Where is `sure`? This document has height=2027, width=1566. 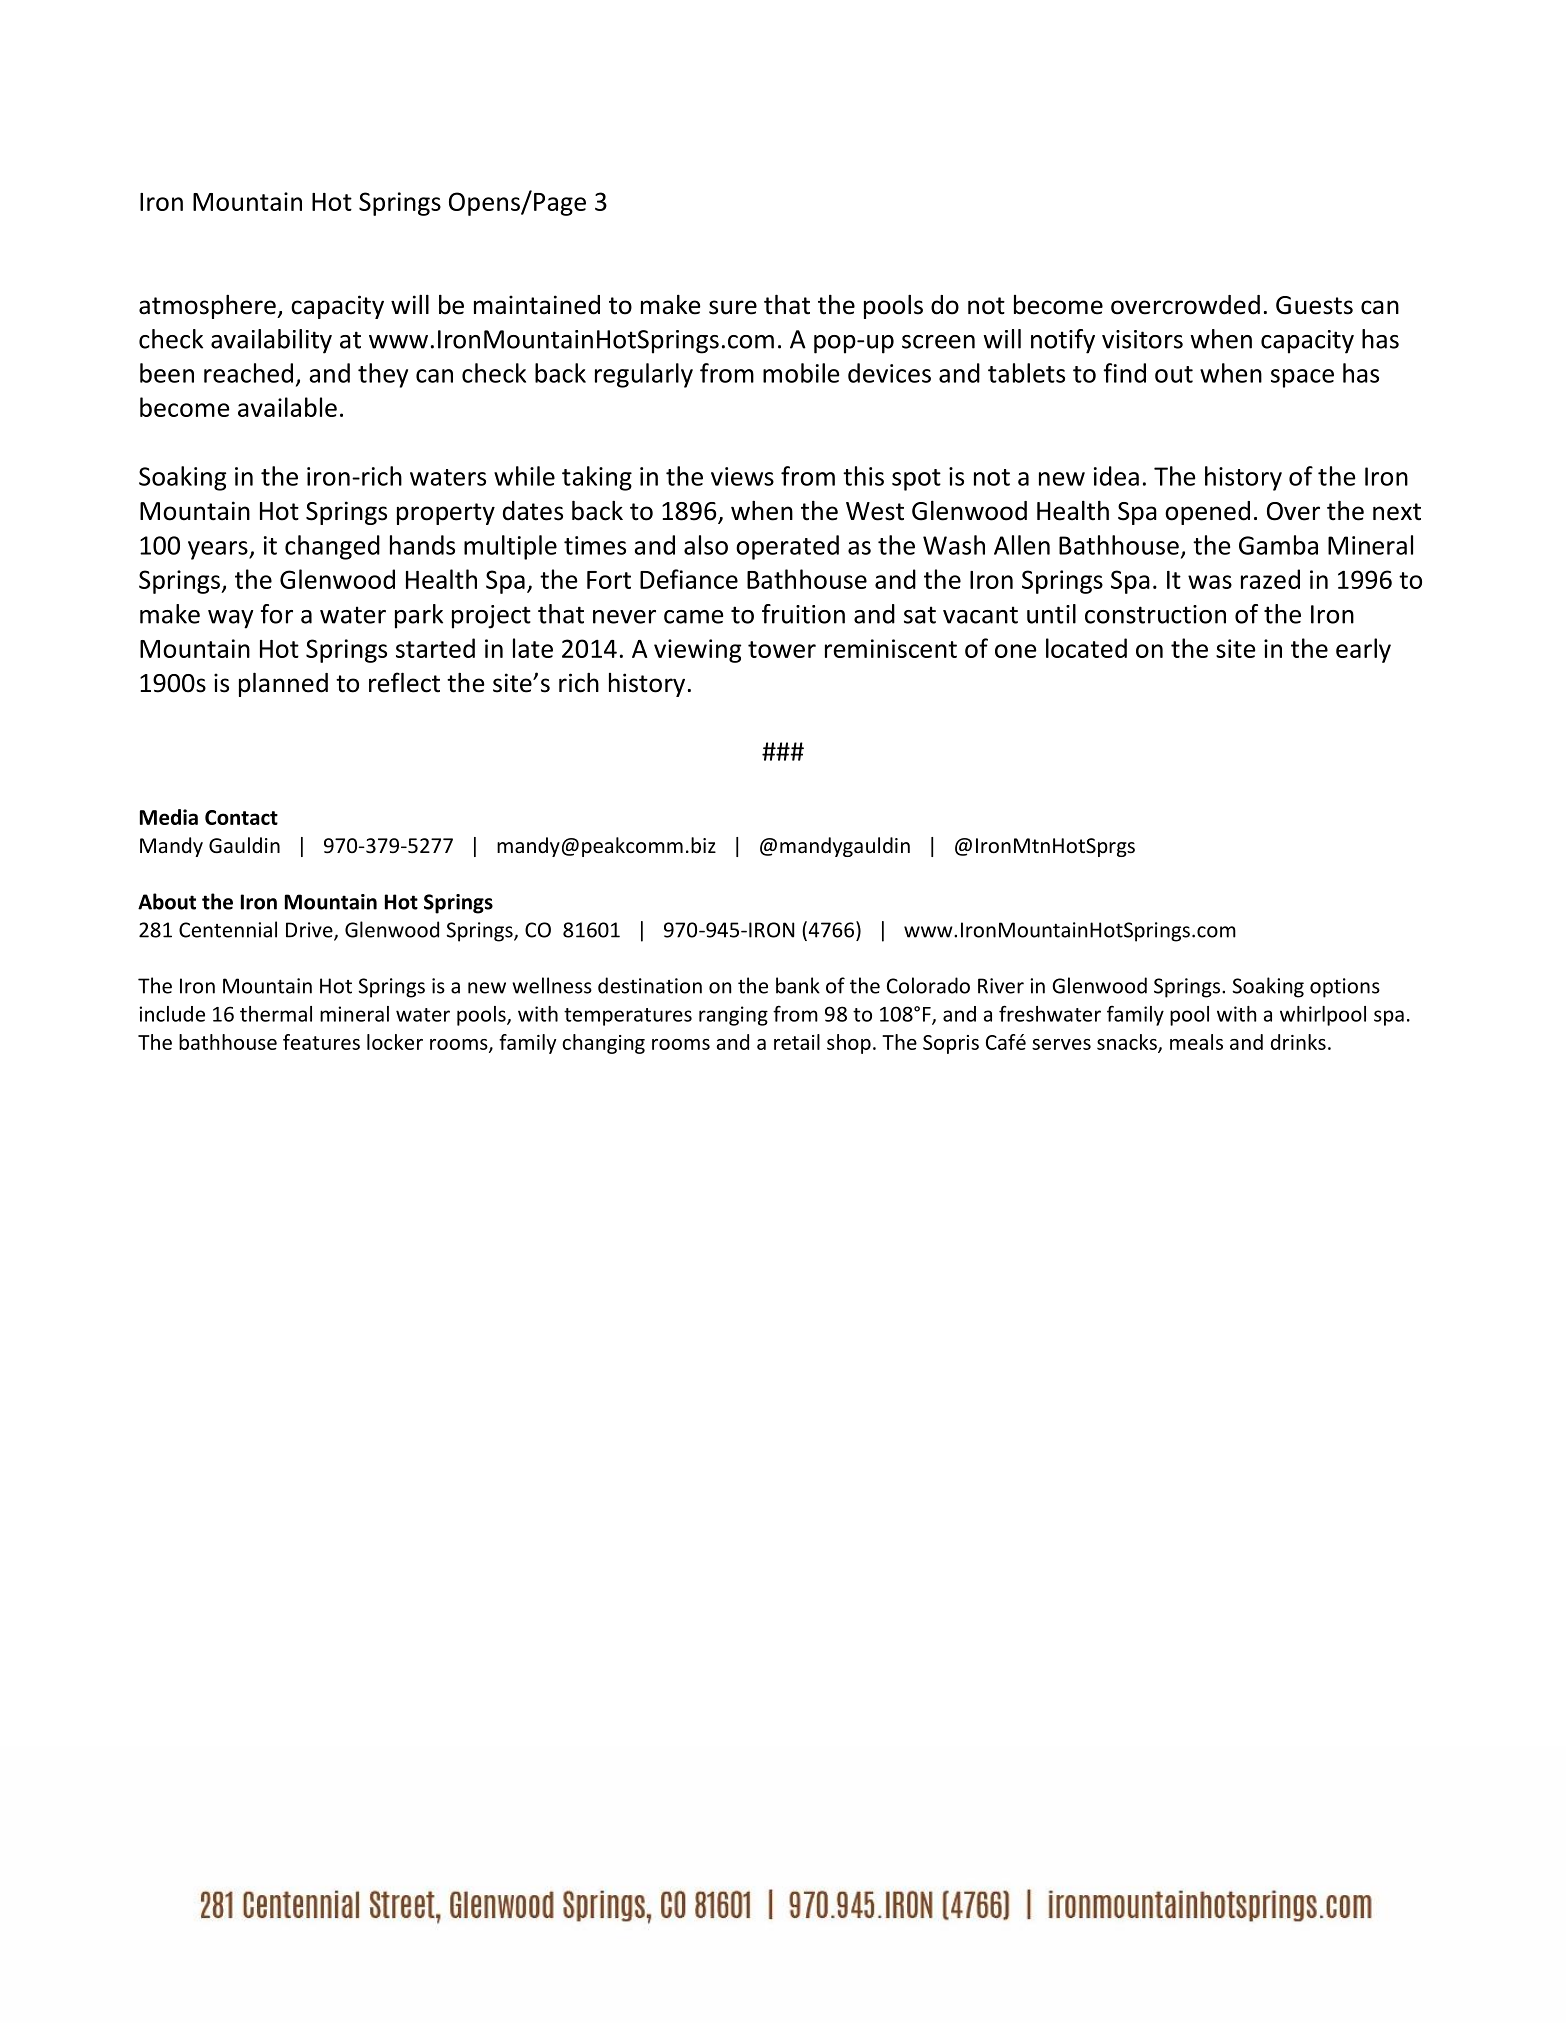
sure is located at coordinates (733, 307).
